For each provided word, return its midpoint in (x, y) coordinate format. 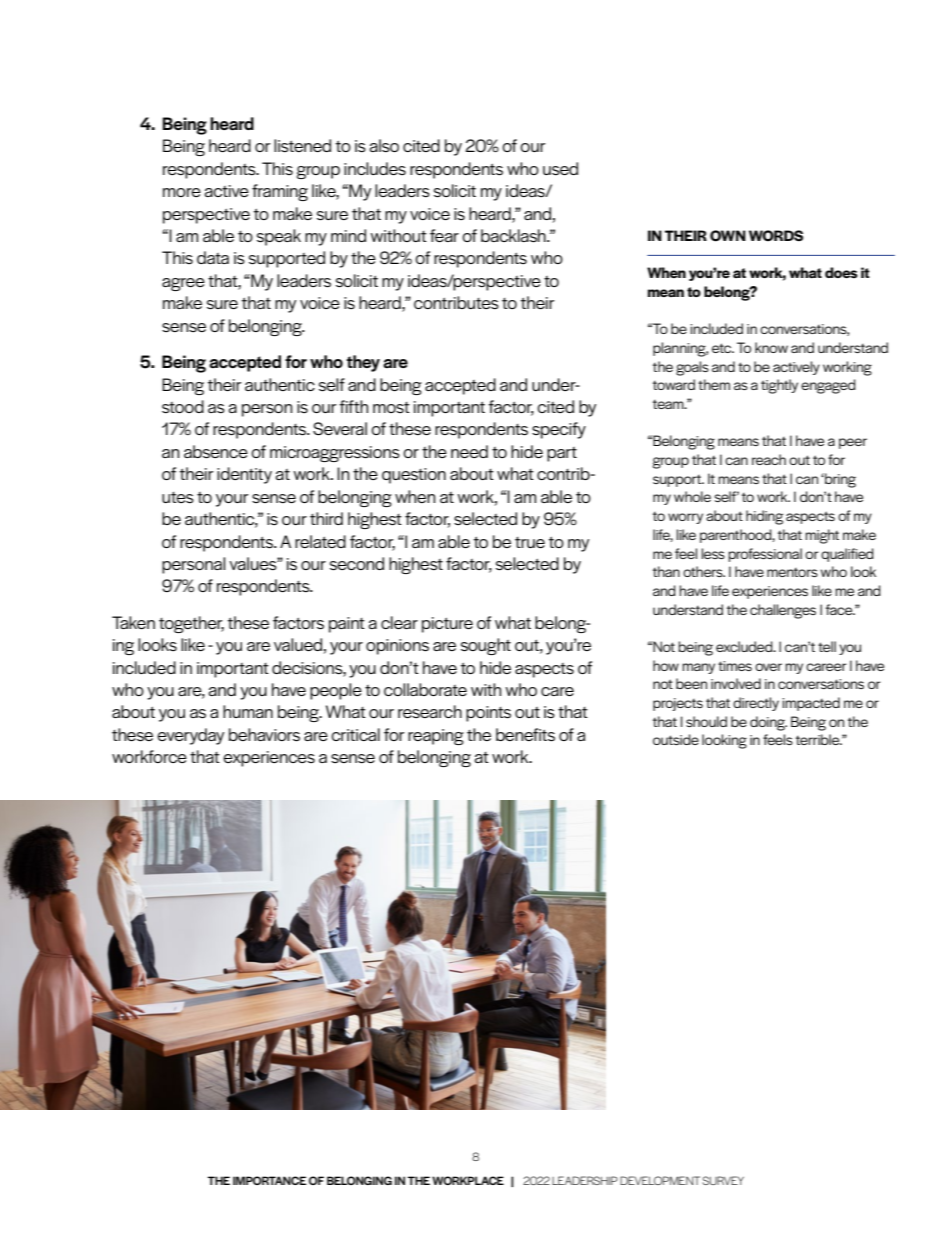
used (560, 169)
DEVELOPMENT (660, 1180)
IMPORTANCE (270, 1180)
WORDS (776, 236)
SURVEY (723, 1180)
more (182, 192)
